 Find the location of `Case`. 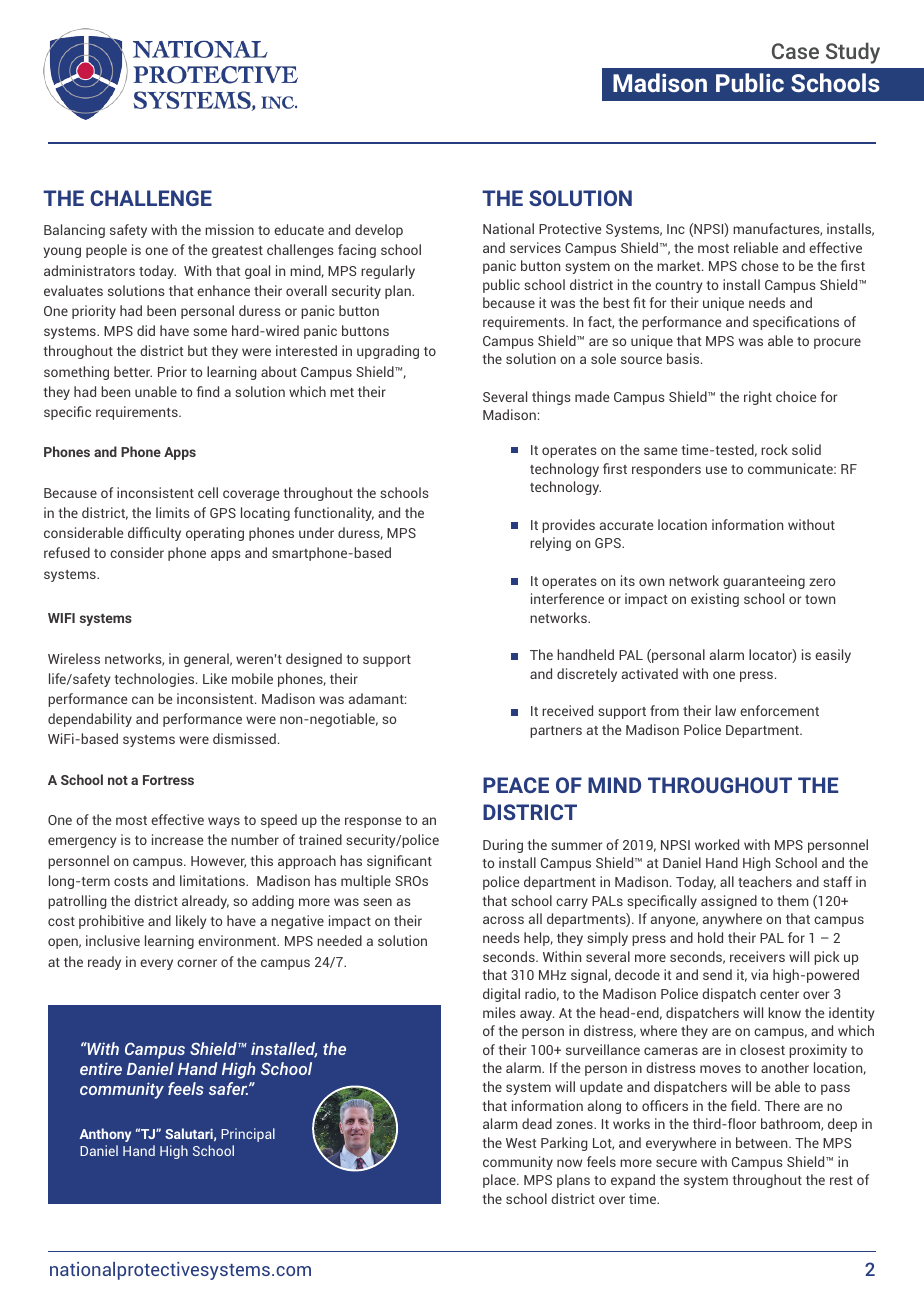

Case is located at coordinates (795, 51).
